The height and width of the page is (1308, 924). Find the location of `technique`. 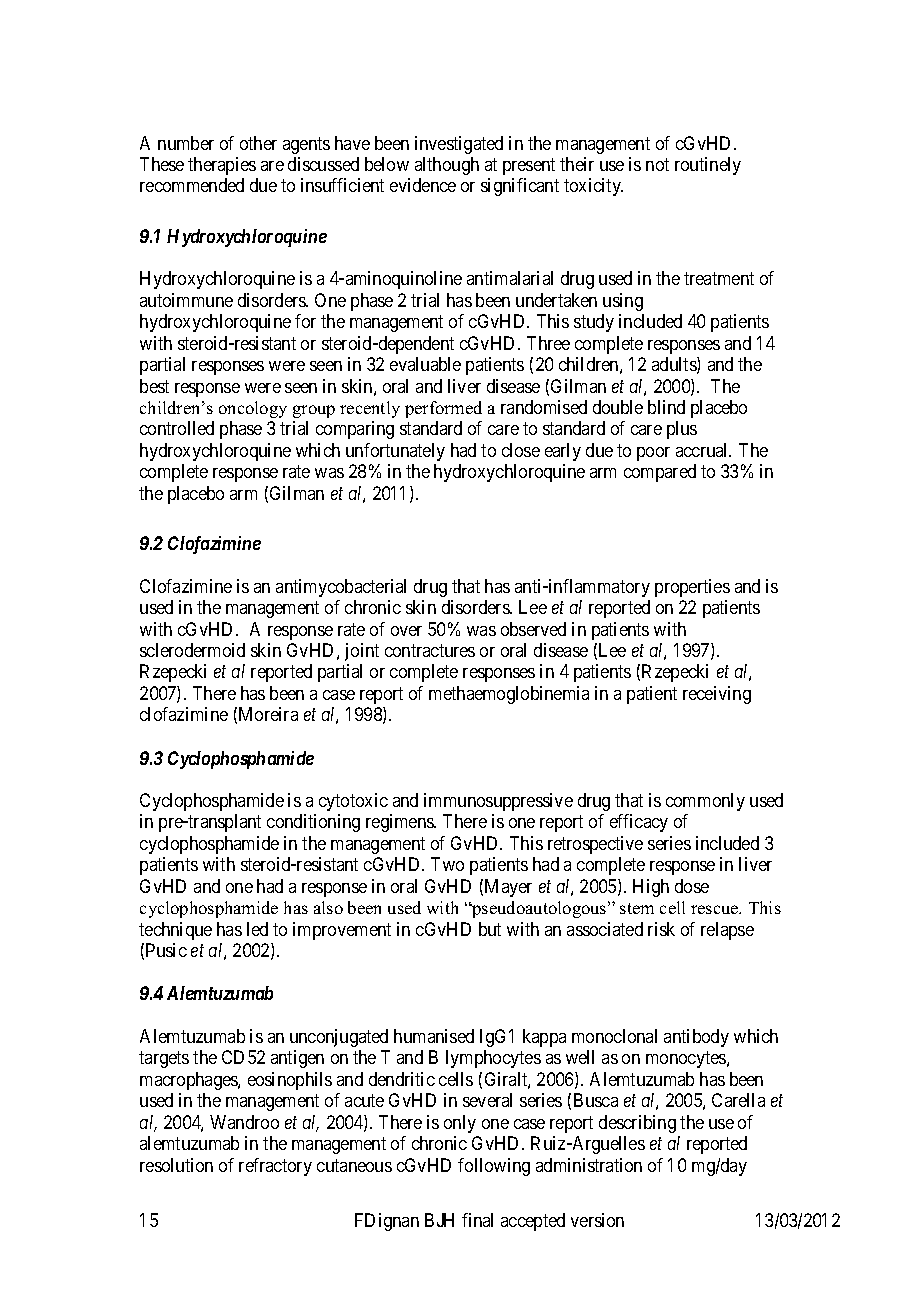

technique is located at coordinates (175, 931).
